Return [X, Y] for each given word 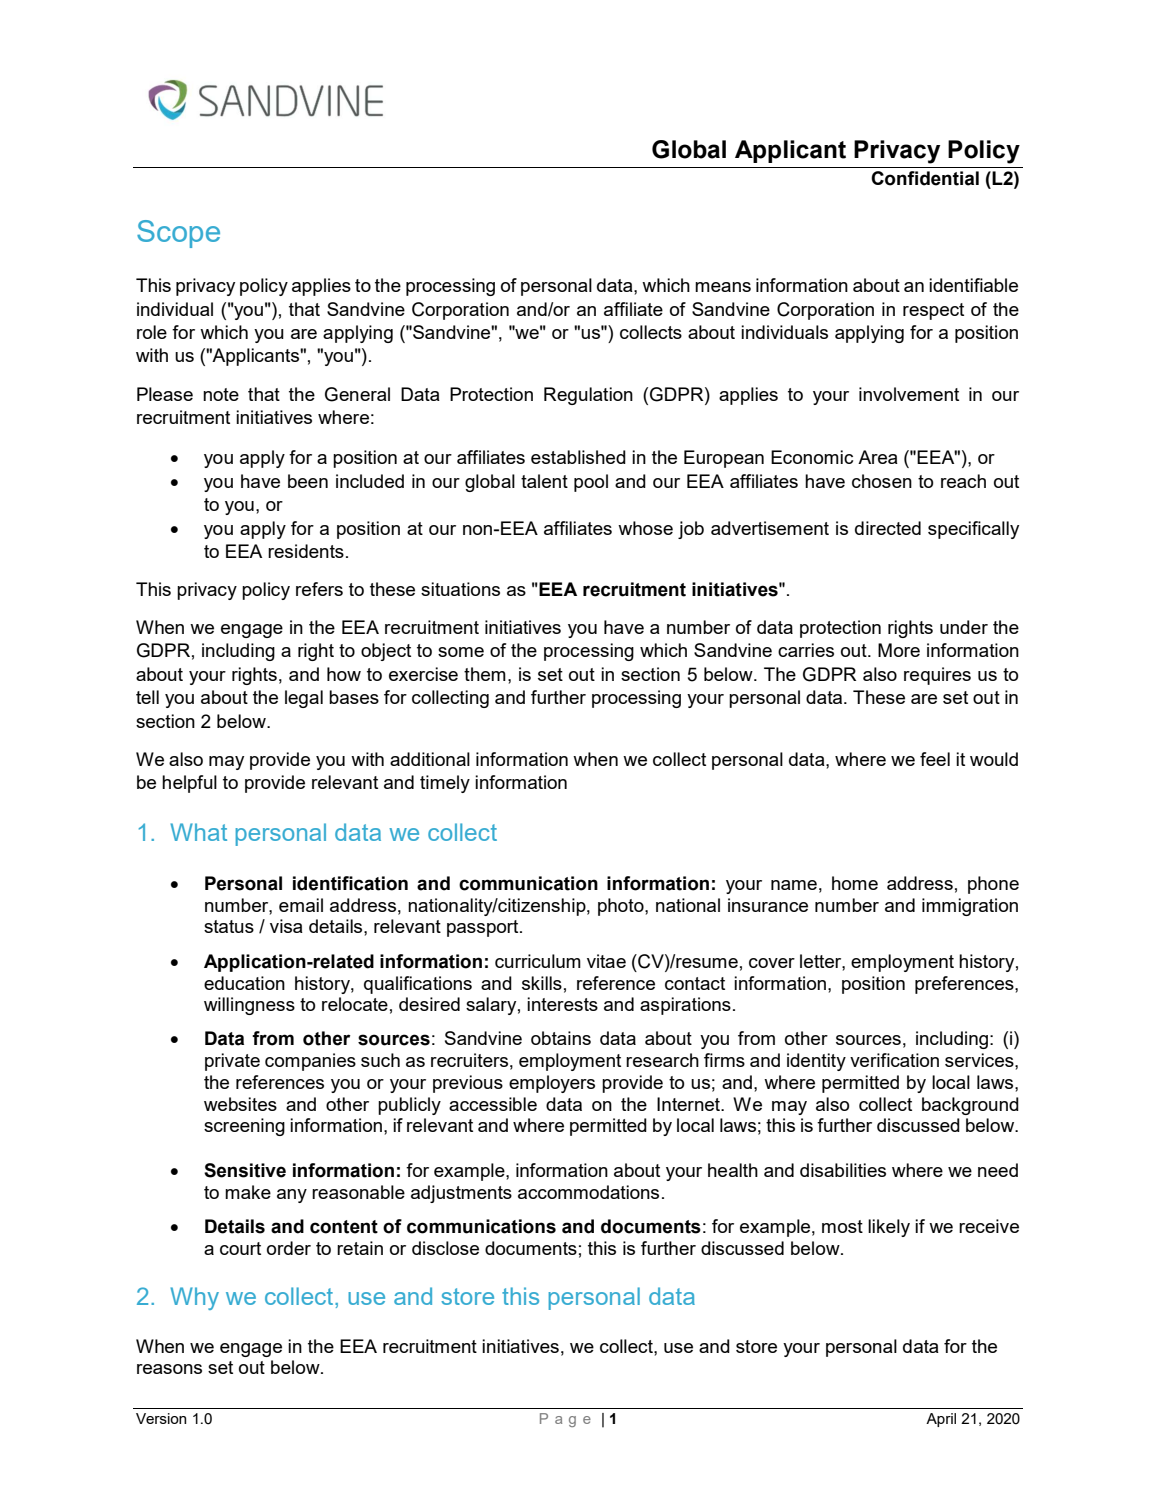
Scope [178, 234]
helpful [189, 784]
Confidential [925, 178]
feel [935, 759]
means [723, 287]
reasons [169, 1369]
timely [445, 784]
